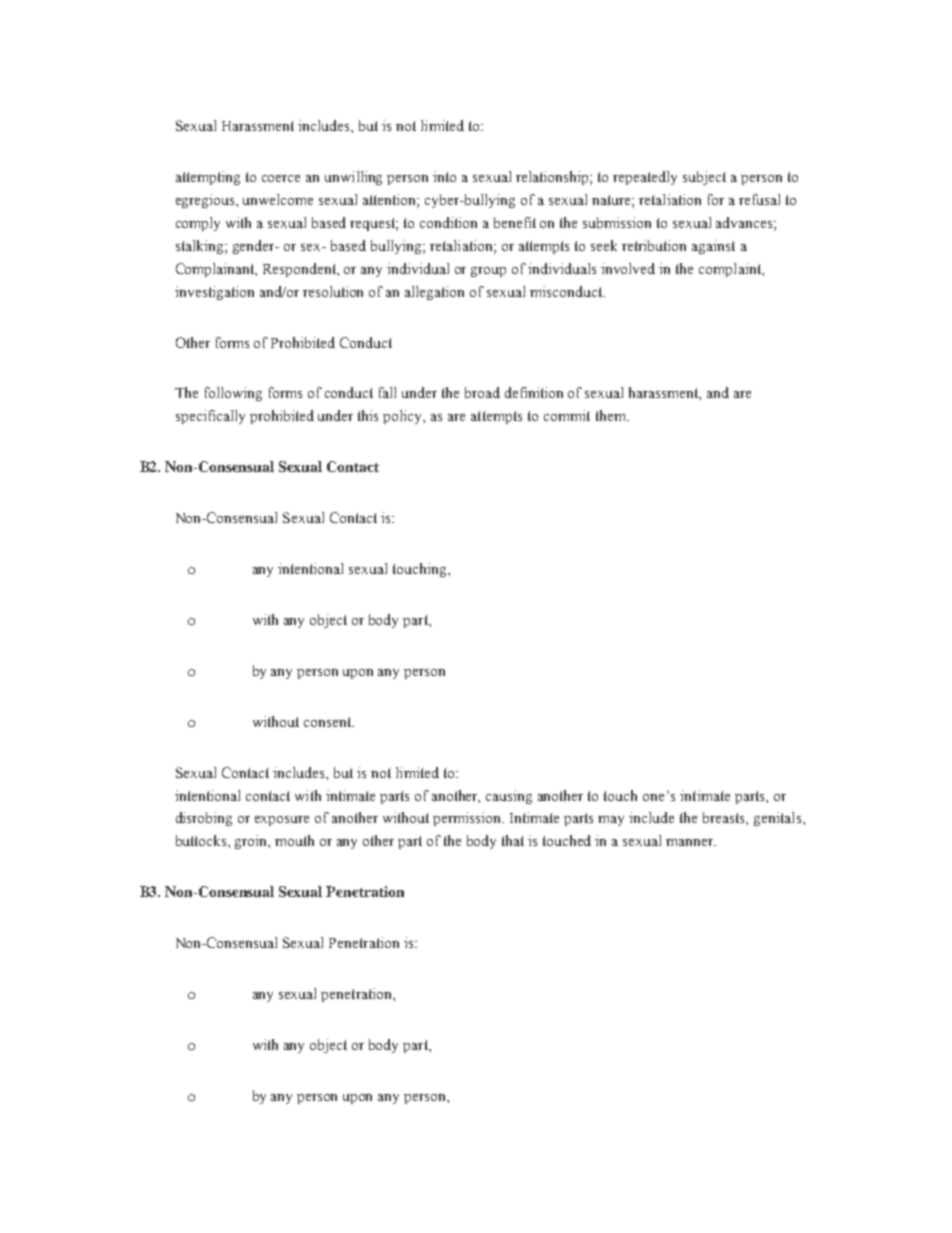 The height and width of the screenshot is (1233, 952). What do you see at coordinates (210, 417) in the screenshot?
I see `specifically` at bounding box center [210, 417].
